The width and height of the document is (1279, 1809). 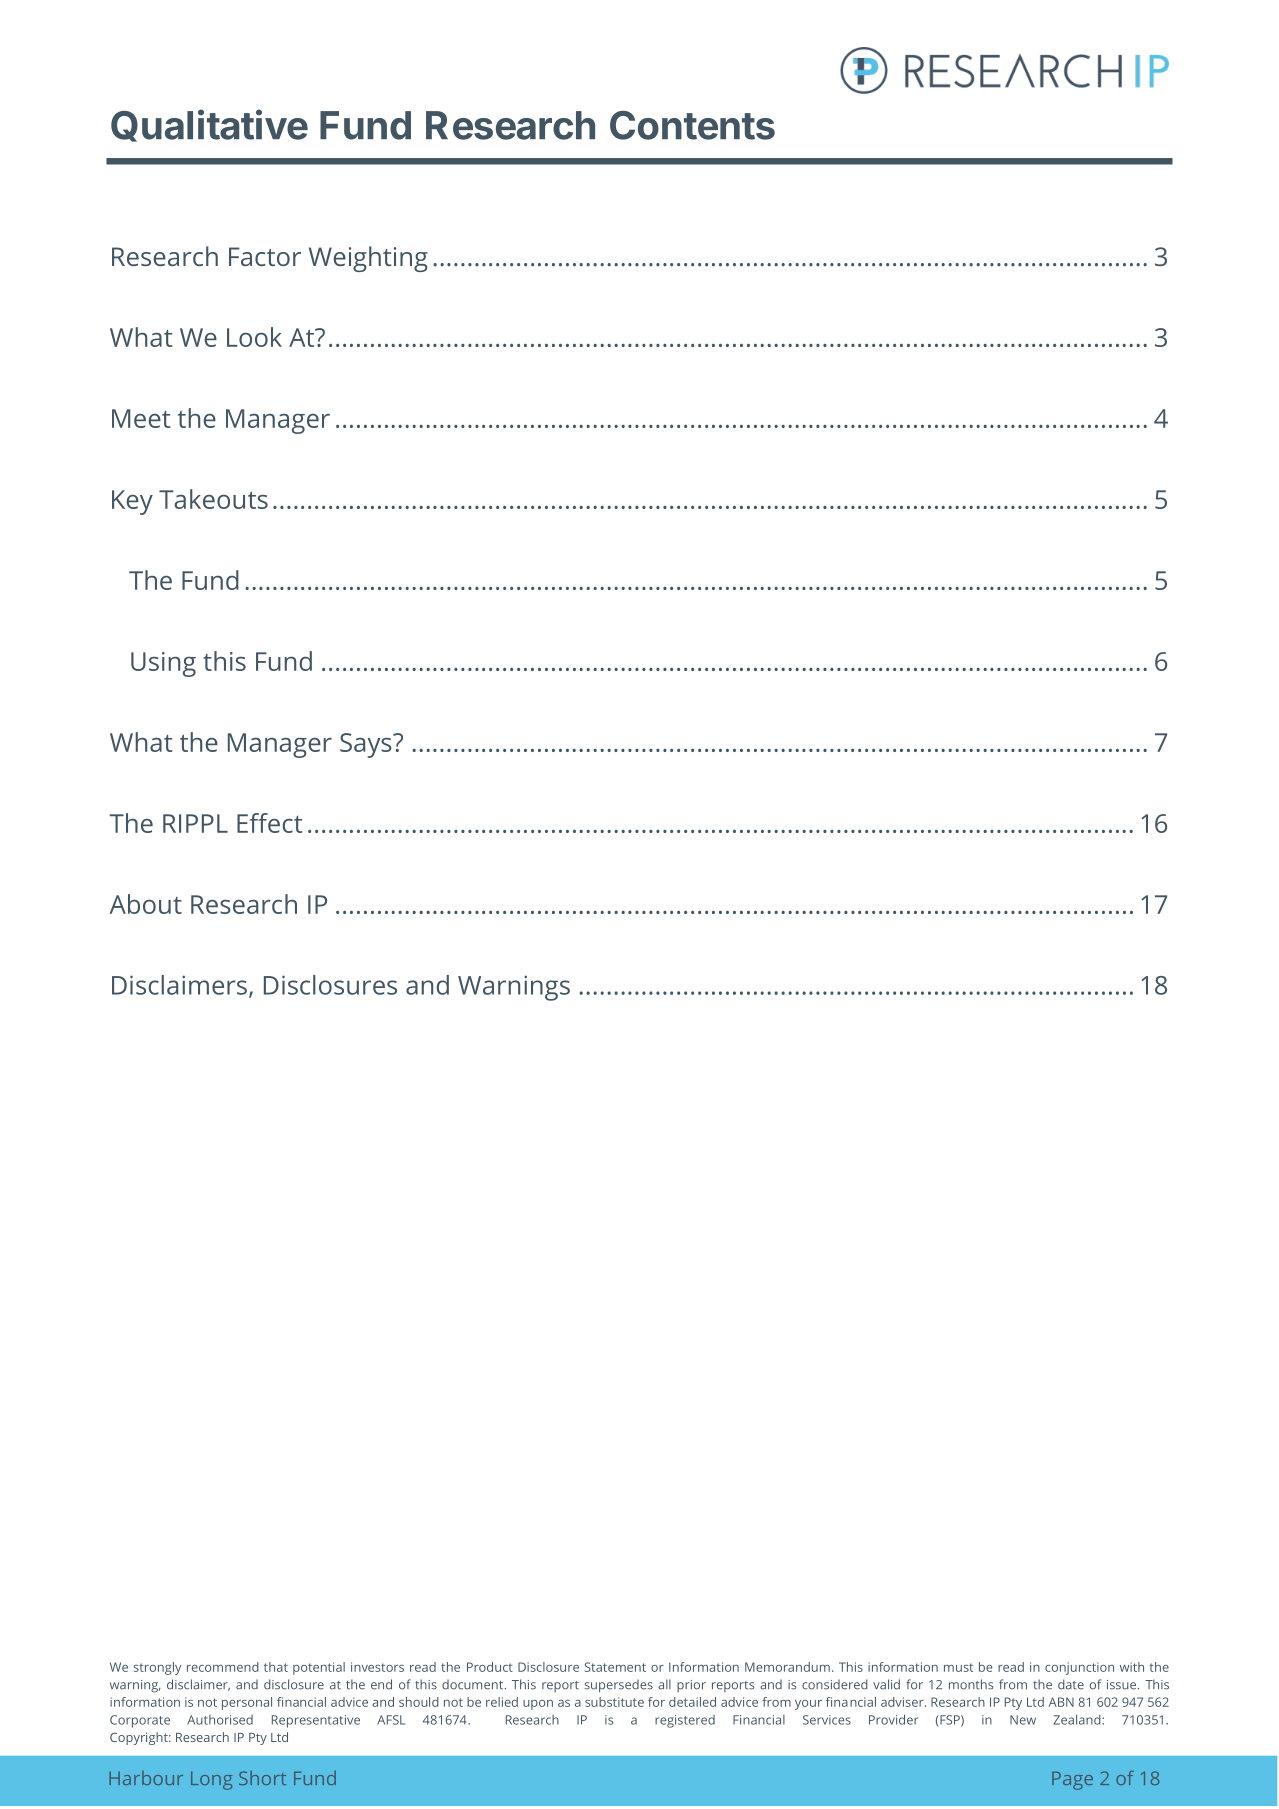 I want to click on Contents, so click(x=692, y=125).
